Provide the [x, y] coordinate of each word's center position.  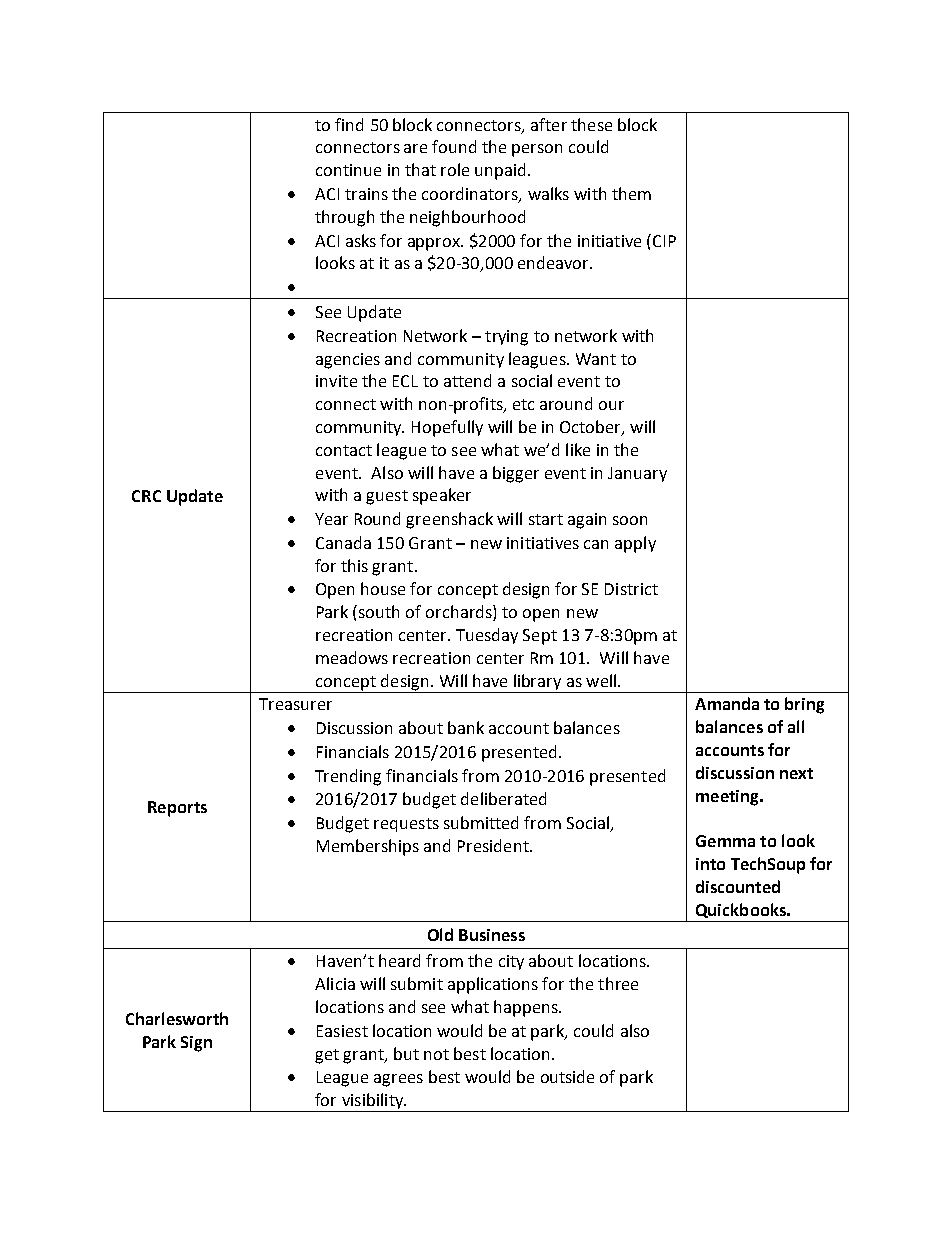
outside [567, 1076]
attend [467, 380]
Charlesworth [177, 1018]
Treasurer [295, 704]
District [631, 589]
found [454, 146]
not [436, 1054]
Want [596, 359]
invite [336, 381]
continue [348, 170]
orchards [460, 613]
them [631, 193]
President [494, 845]
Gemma [725, 841]
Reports [177, 809]
